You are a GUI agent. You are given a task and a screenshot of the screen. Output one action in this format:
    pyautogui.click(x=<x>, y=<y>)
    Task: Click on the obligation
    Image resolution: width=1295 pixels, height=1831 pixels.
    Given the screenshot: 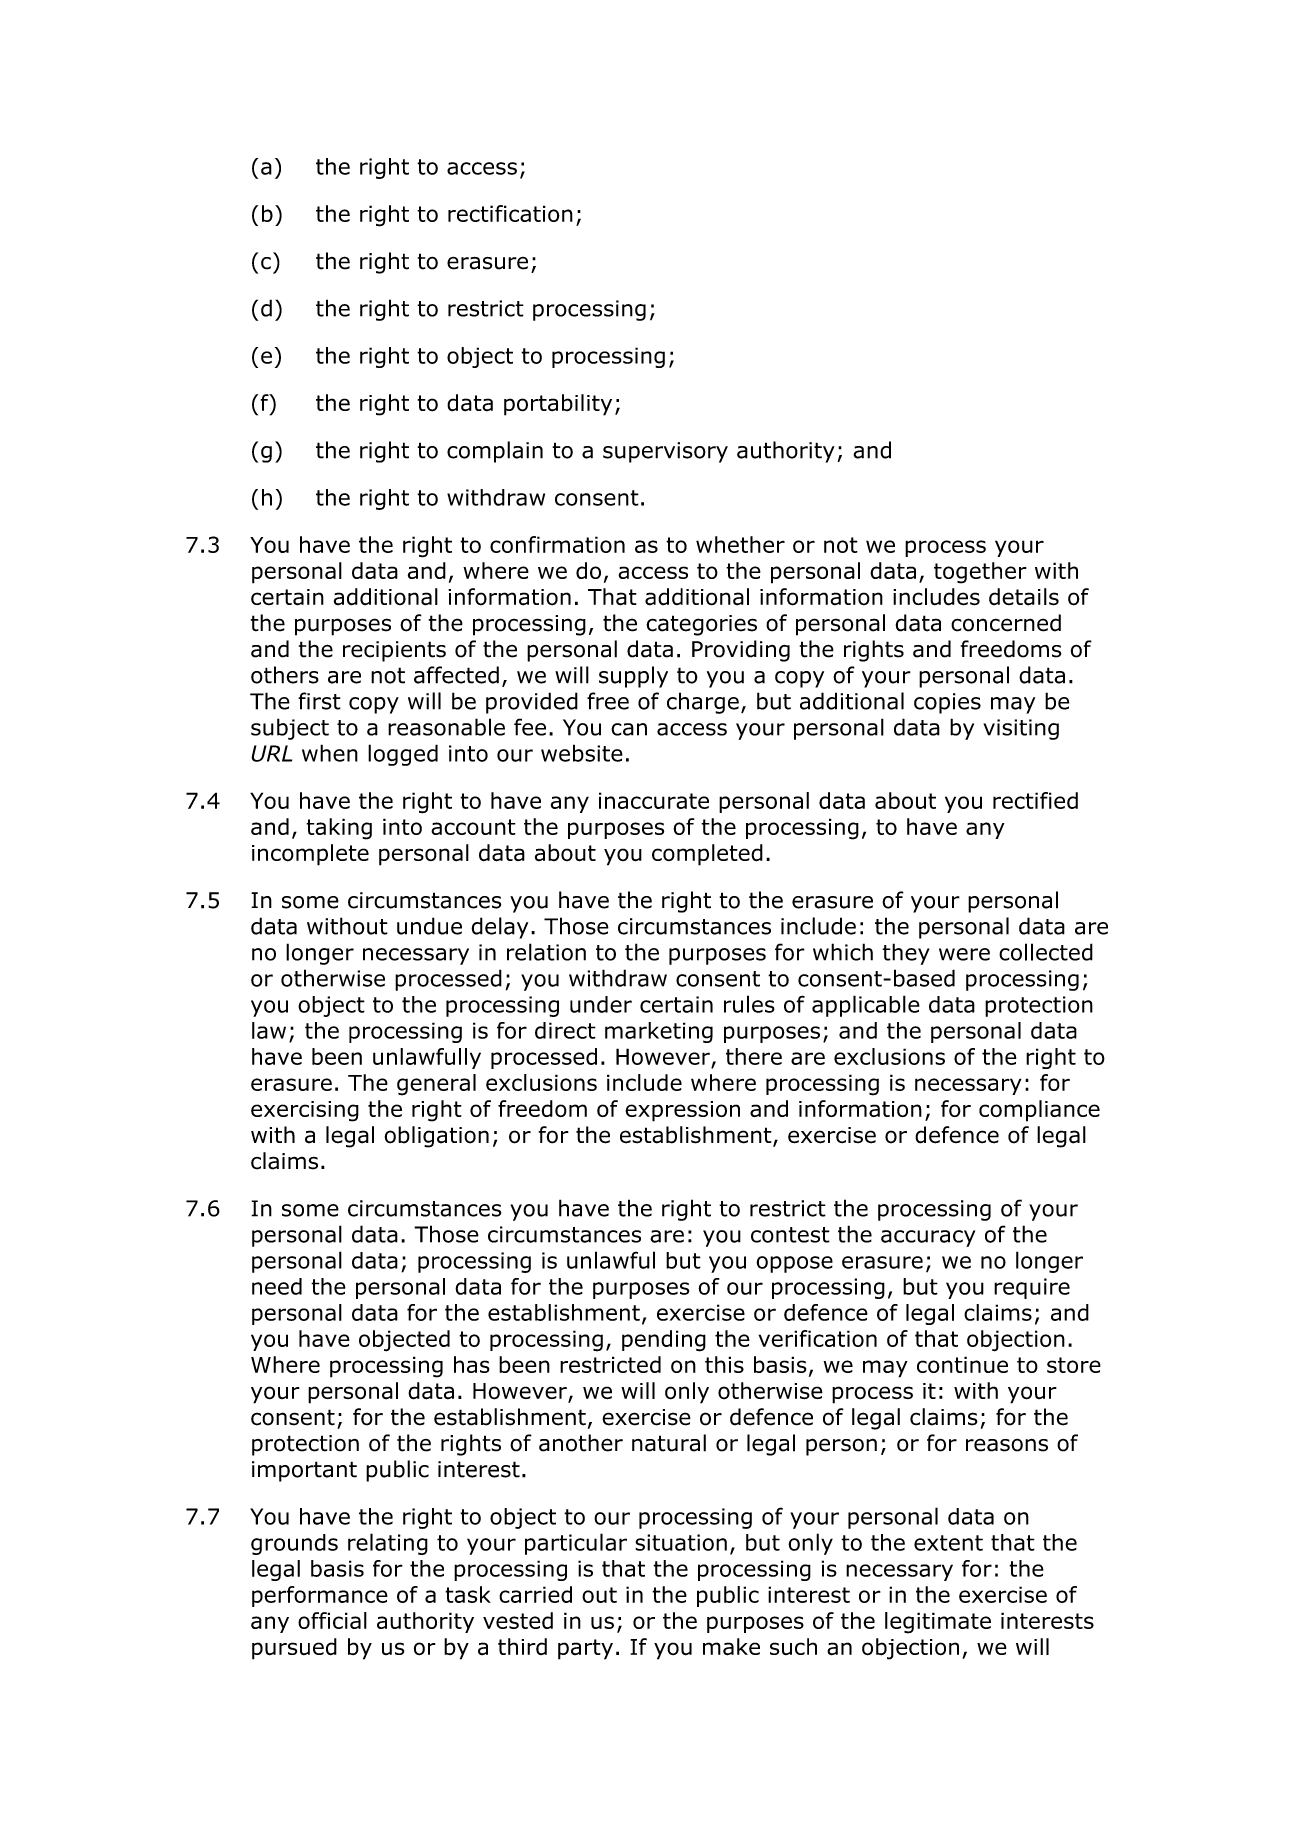 What is the action you would take?
    pyautogui.click(x=436, y=1137)
